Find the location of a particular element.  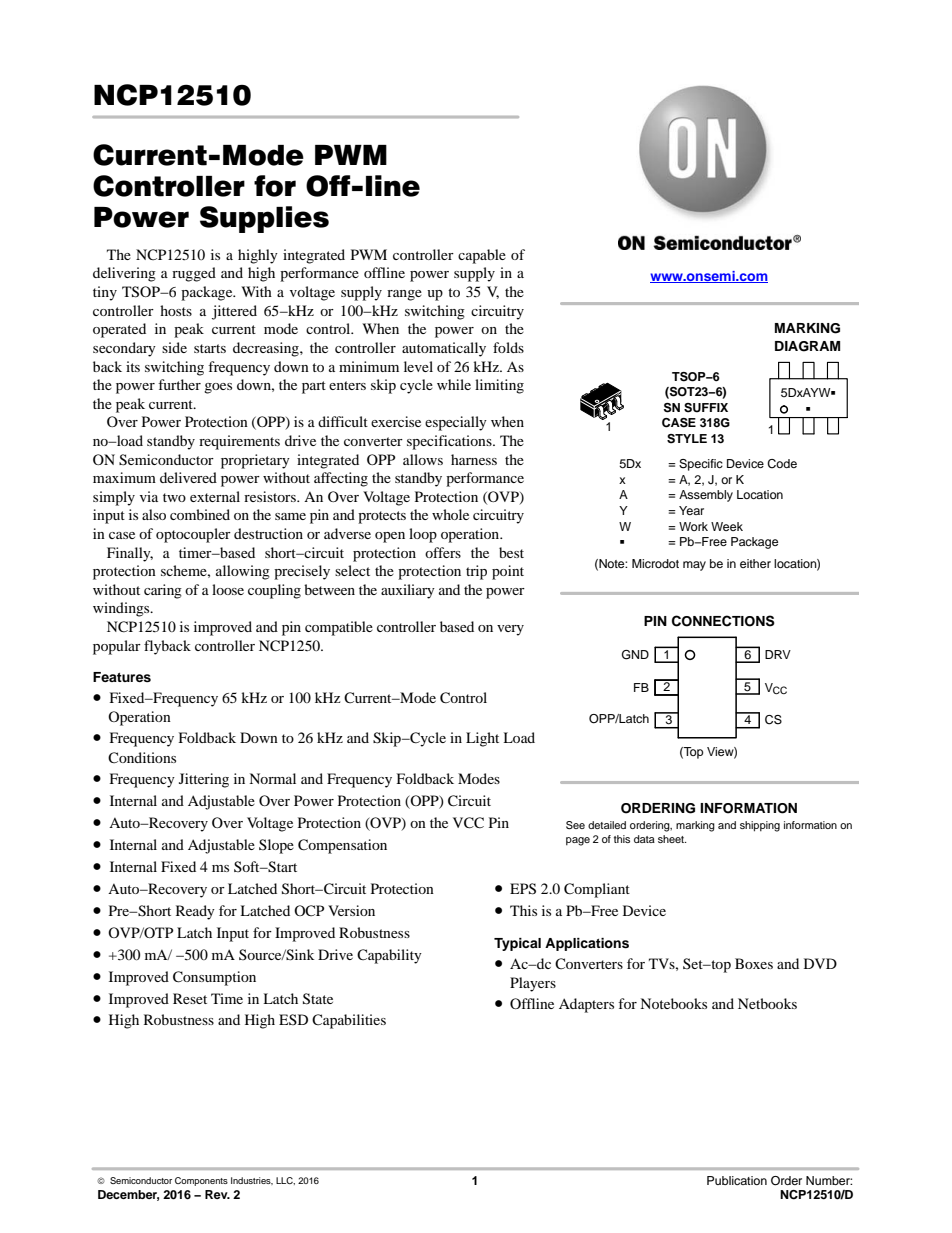

Components is located at coordinates (201, 1181).
